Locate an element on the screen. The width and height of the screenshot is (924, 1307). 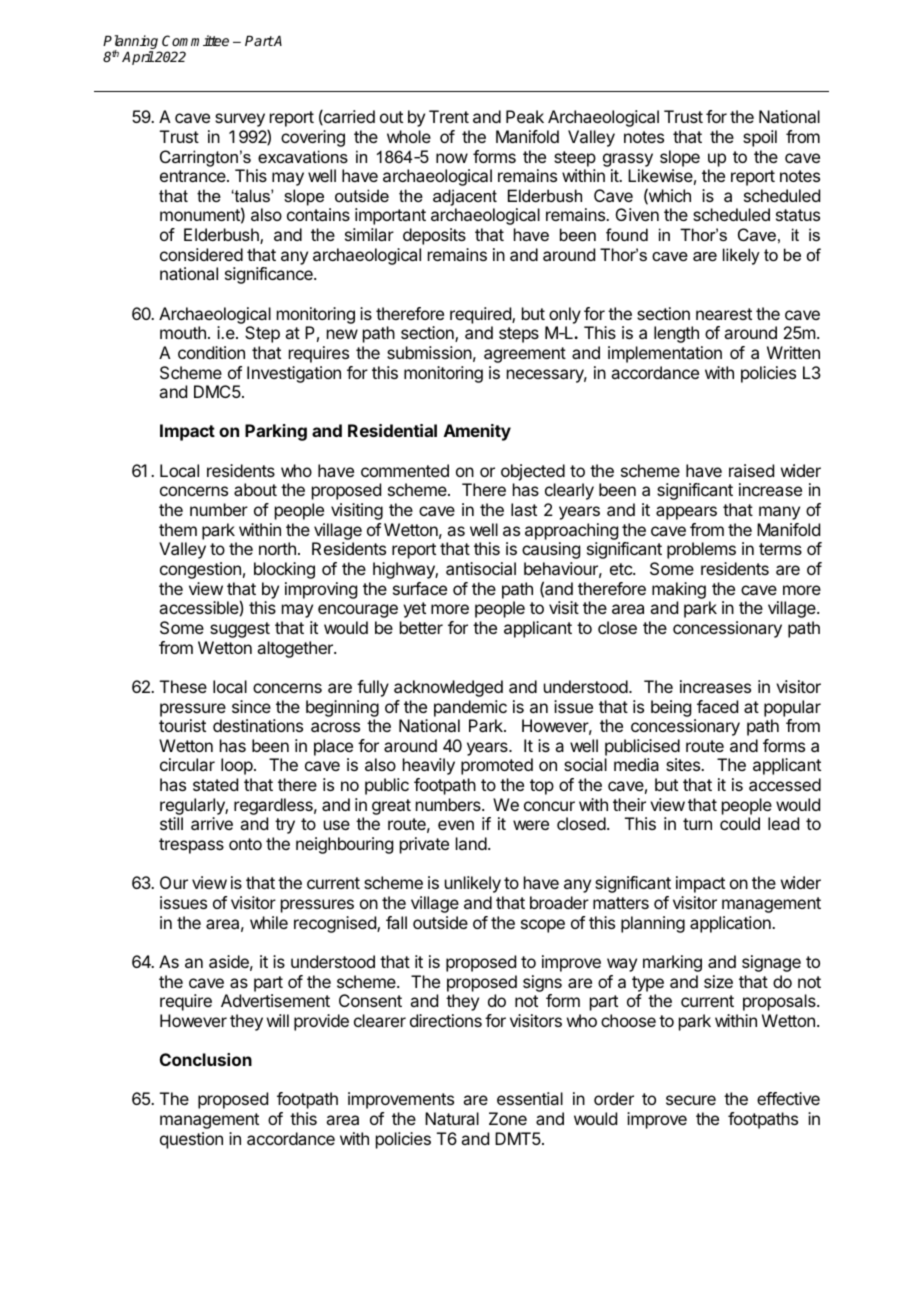
congestion is located at coordinates (200, 570).
